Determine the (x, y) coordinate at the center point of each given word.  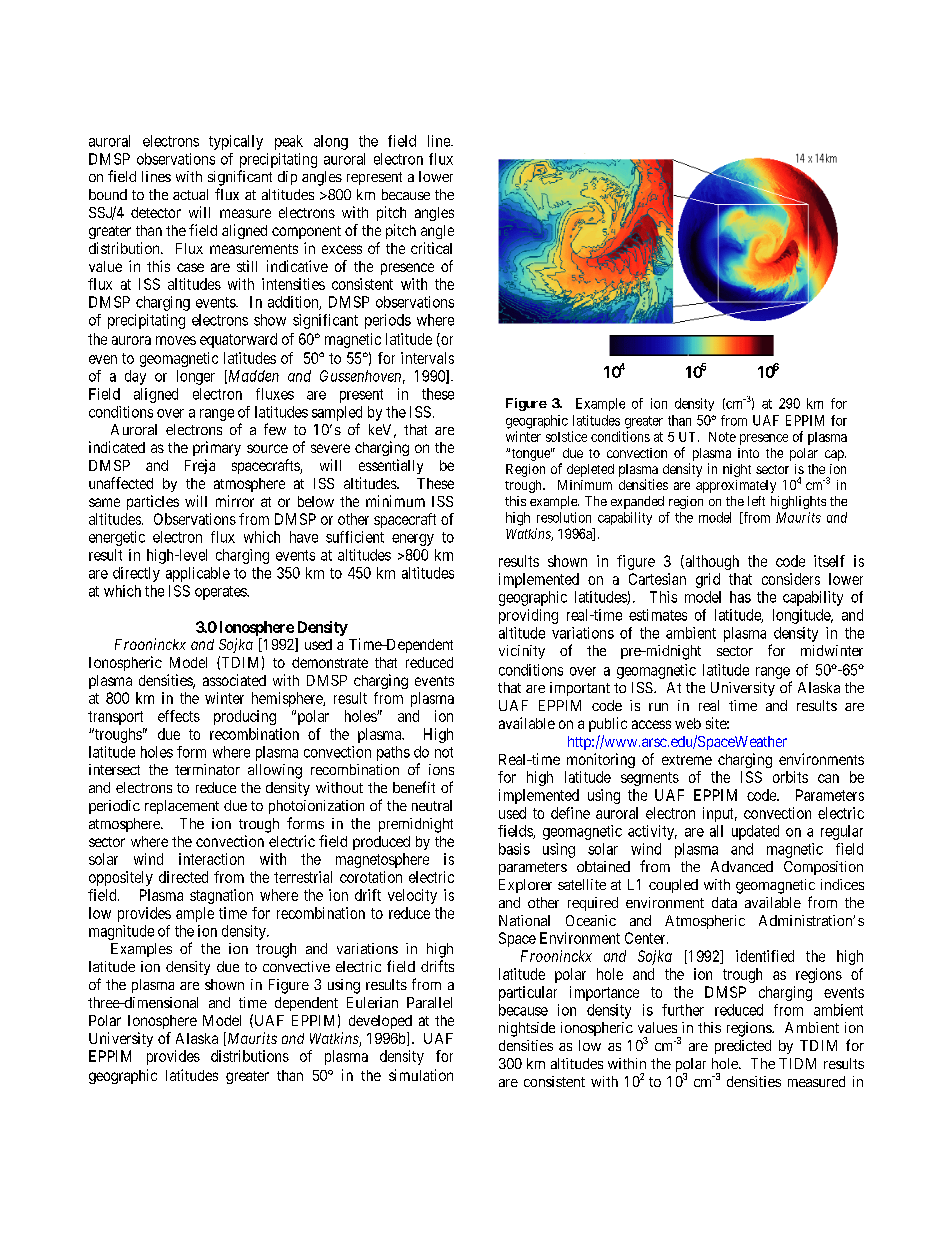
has (740, 597)
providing (528, 616)
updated (755, 832)
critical (431, 248)
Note (722, 437)
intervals (427, 358)
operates (221, 593)
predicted (743, 1047)
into (748, 453)
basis (514, 849)
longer (196, 377)
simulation (421, 1075)
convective (296, 966)
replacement (182, 807)
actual (190, 194)
